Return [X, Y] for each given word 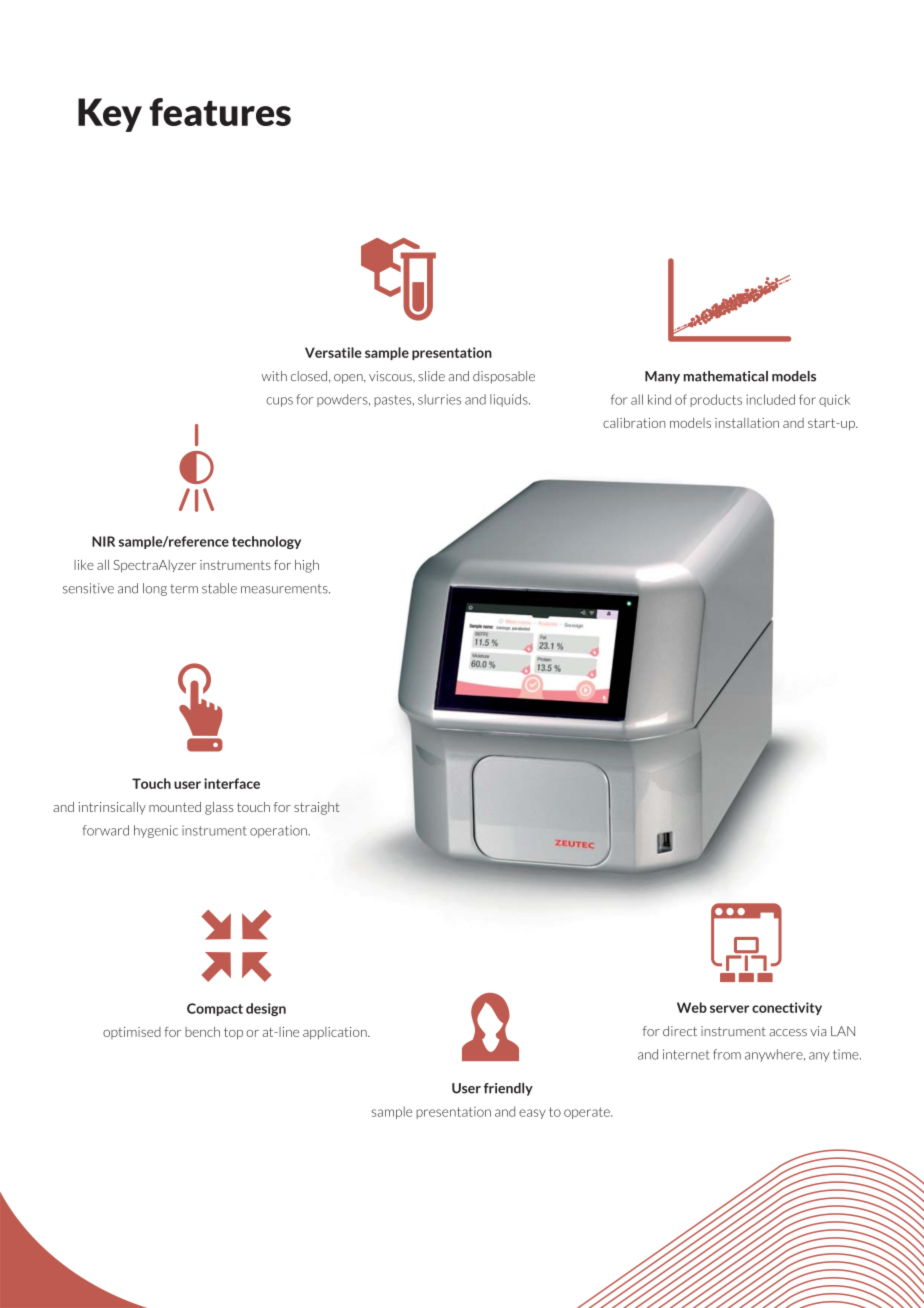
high [307, 566]
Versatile [333, 352]
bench [202, 1032]
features [220, 112]
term [184, 589]
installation [747, 423]
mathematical [726, 376]
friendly [508, 1089]
